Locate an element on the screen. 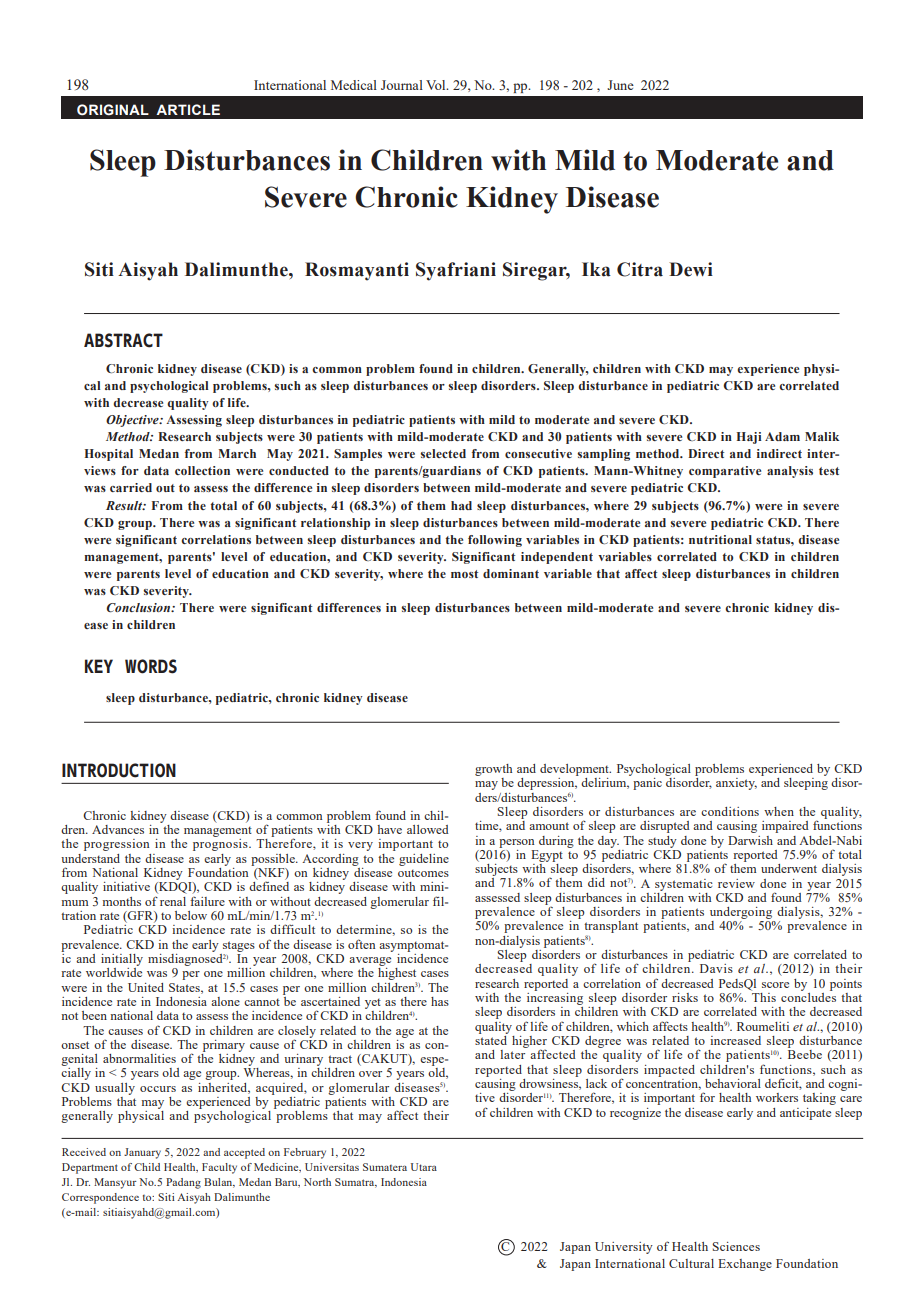  Vol is located at coordinates (437, 85).
